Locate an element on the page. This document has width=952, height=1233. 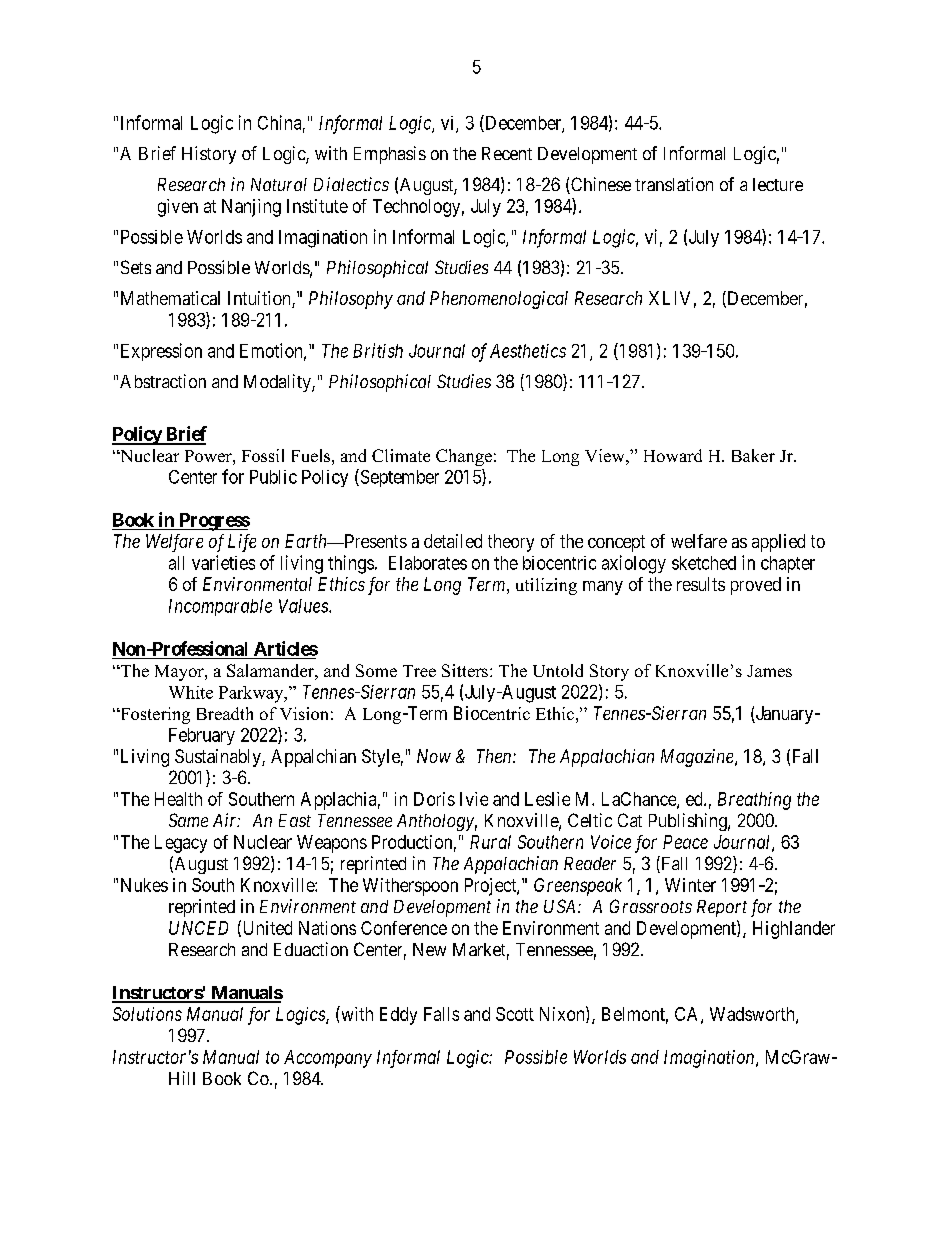
Rural is located at coordinates (490, 842).
